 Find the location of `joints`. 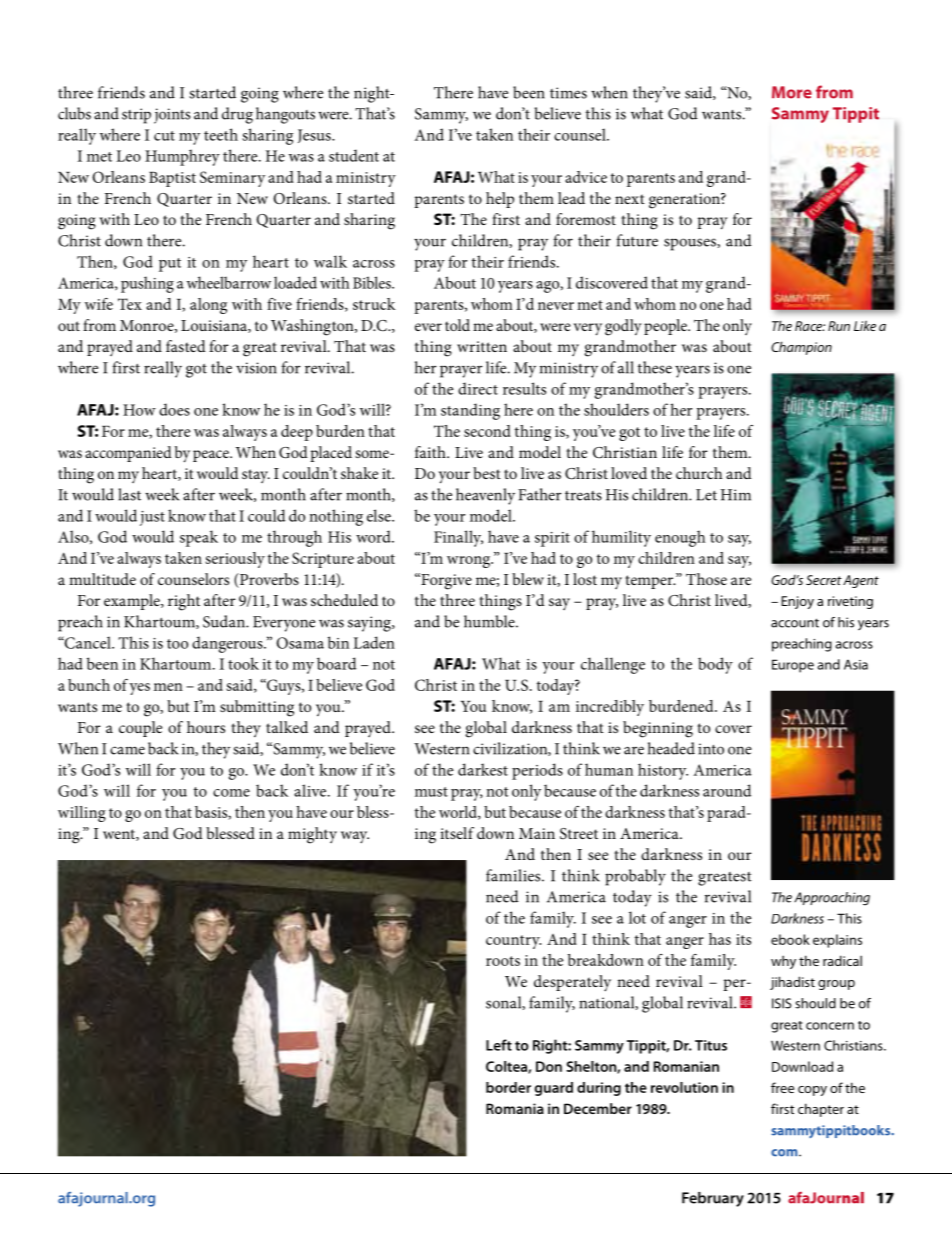

joints is located at coordinates (172, 116).
